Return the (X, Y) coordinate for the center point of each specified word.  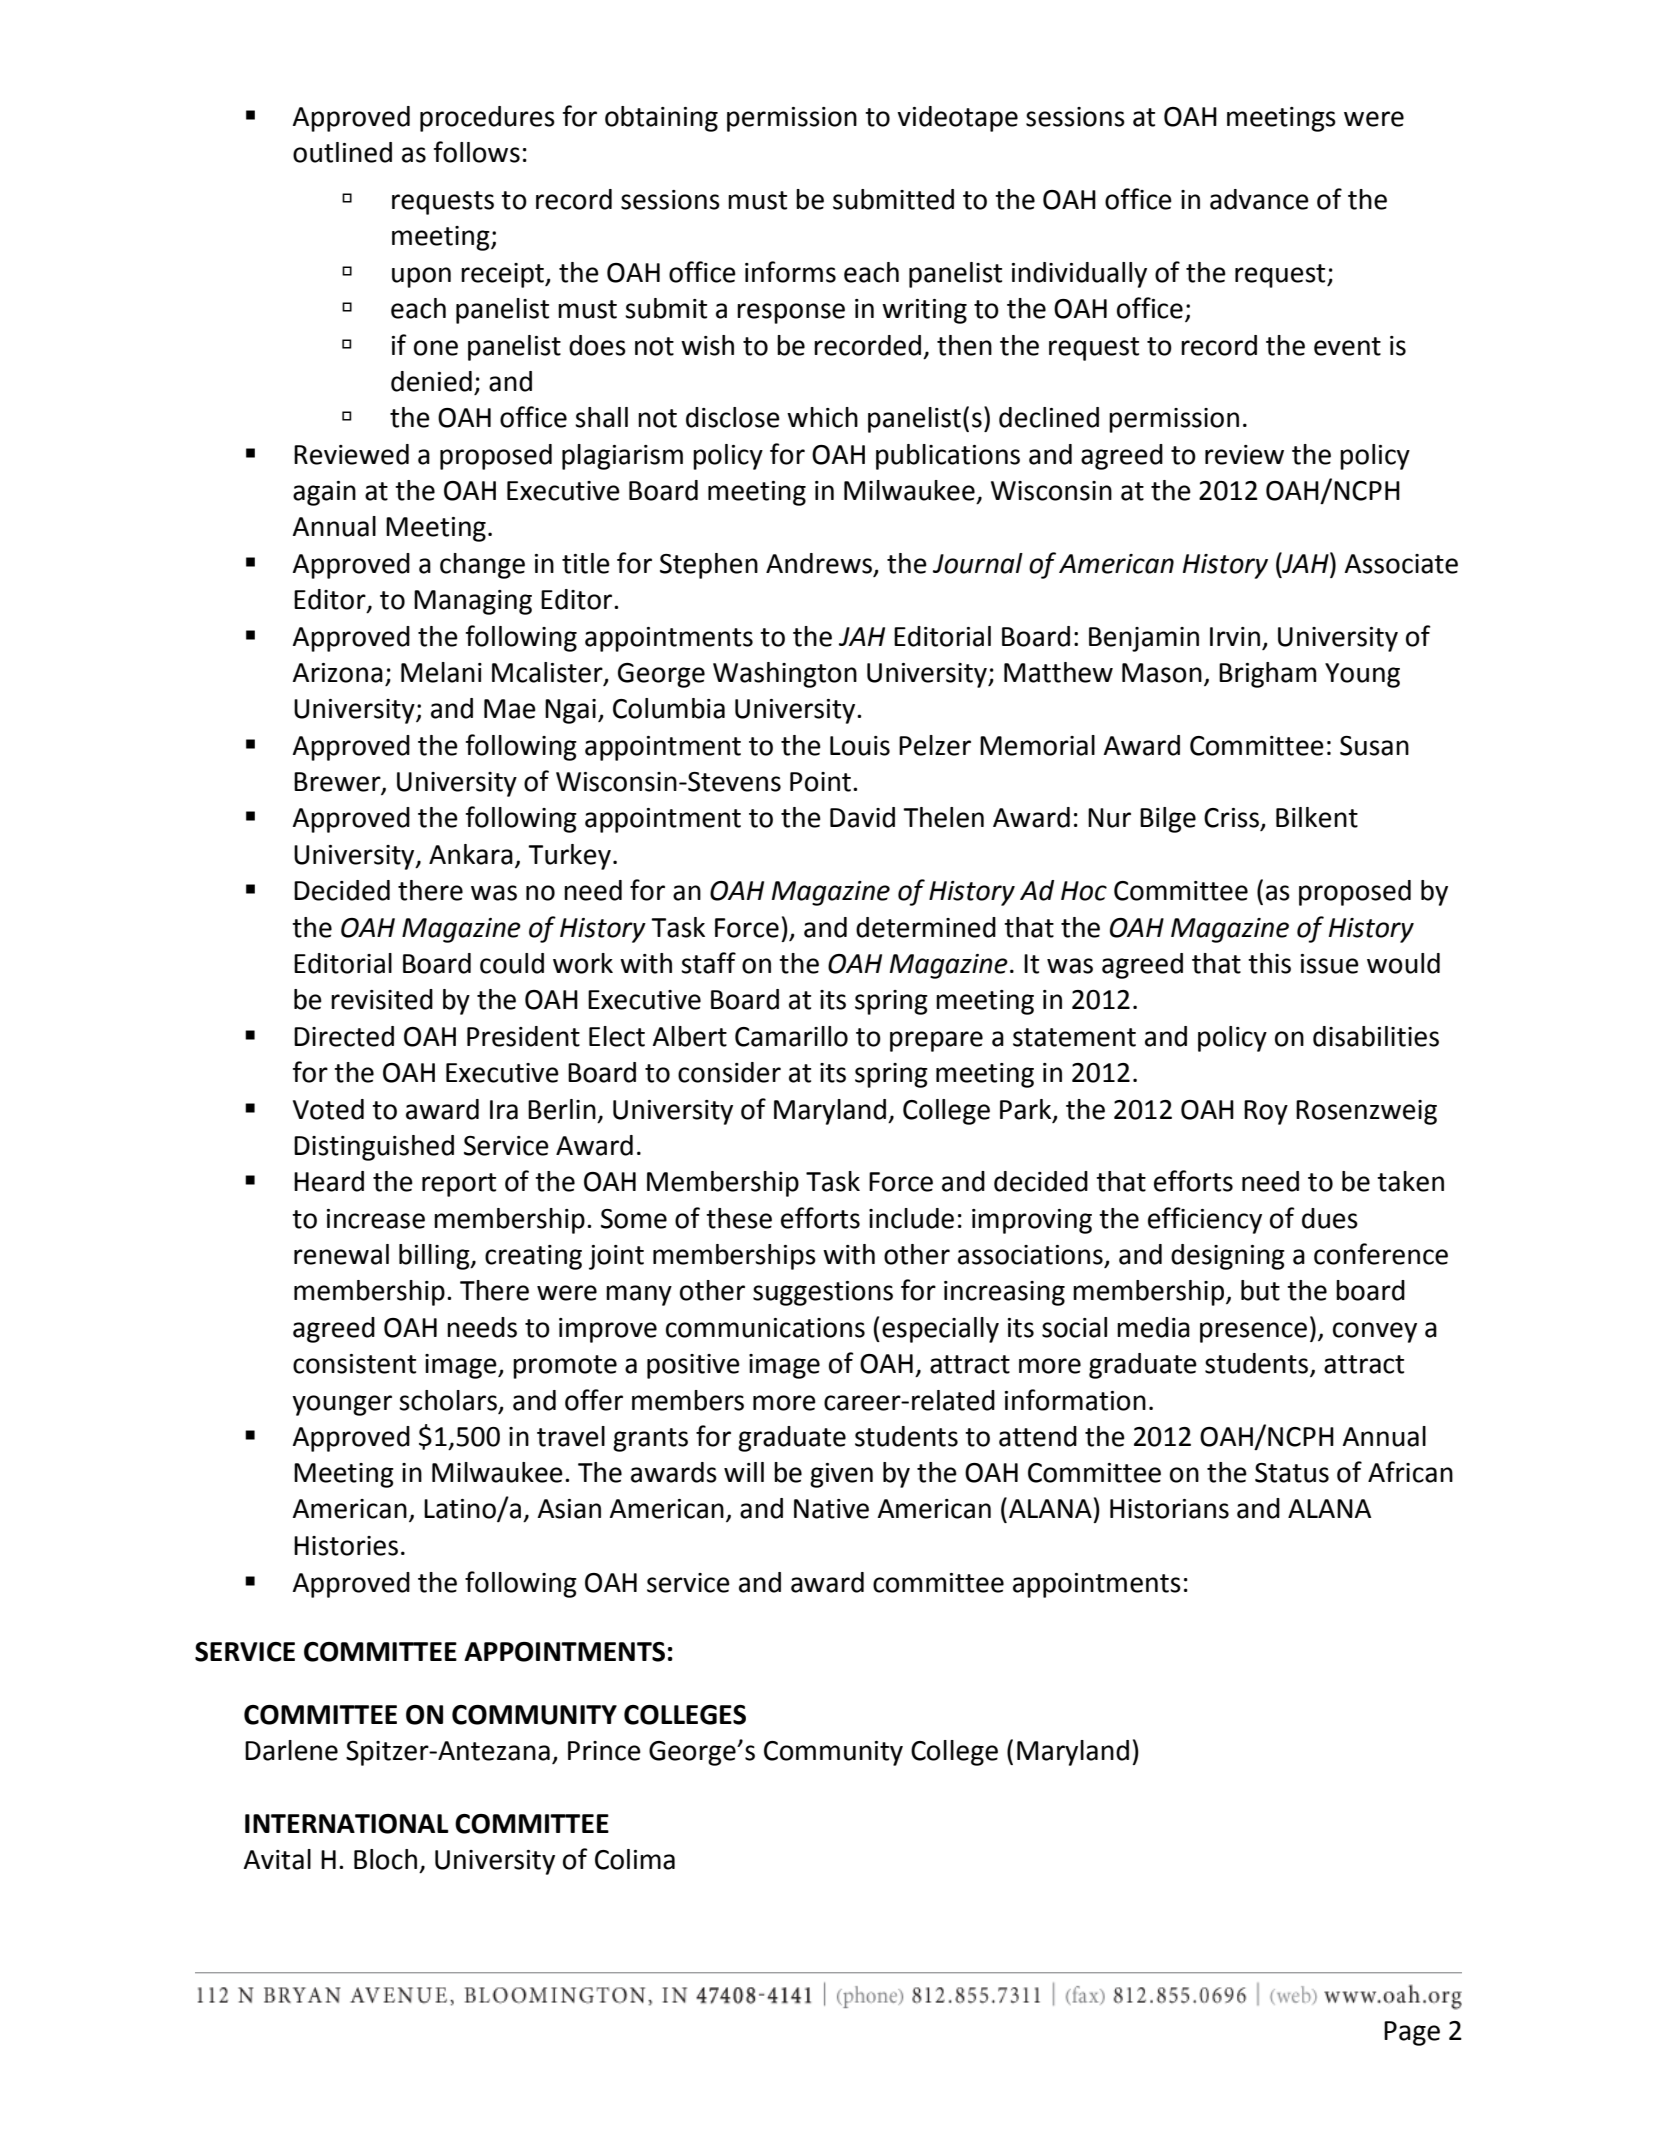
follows (477, 152)
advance (1259, 199)
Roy (1266, 1112)
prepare (936, 1041)
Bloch (385, 1859)
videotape (957, 119)
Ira (504, 1110)
